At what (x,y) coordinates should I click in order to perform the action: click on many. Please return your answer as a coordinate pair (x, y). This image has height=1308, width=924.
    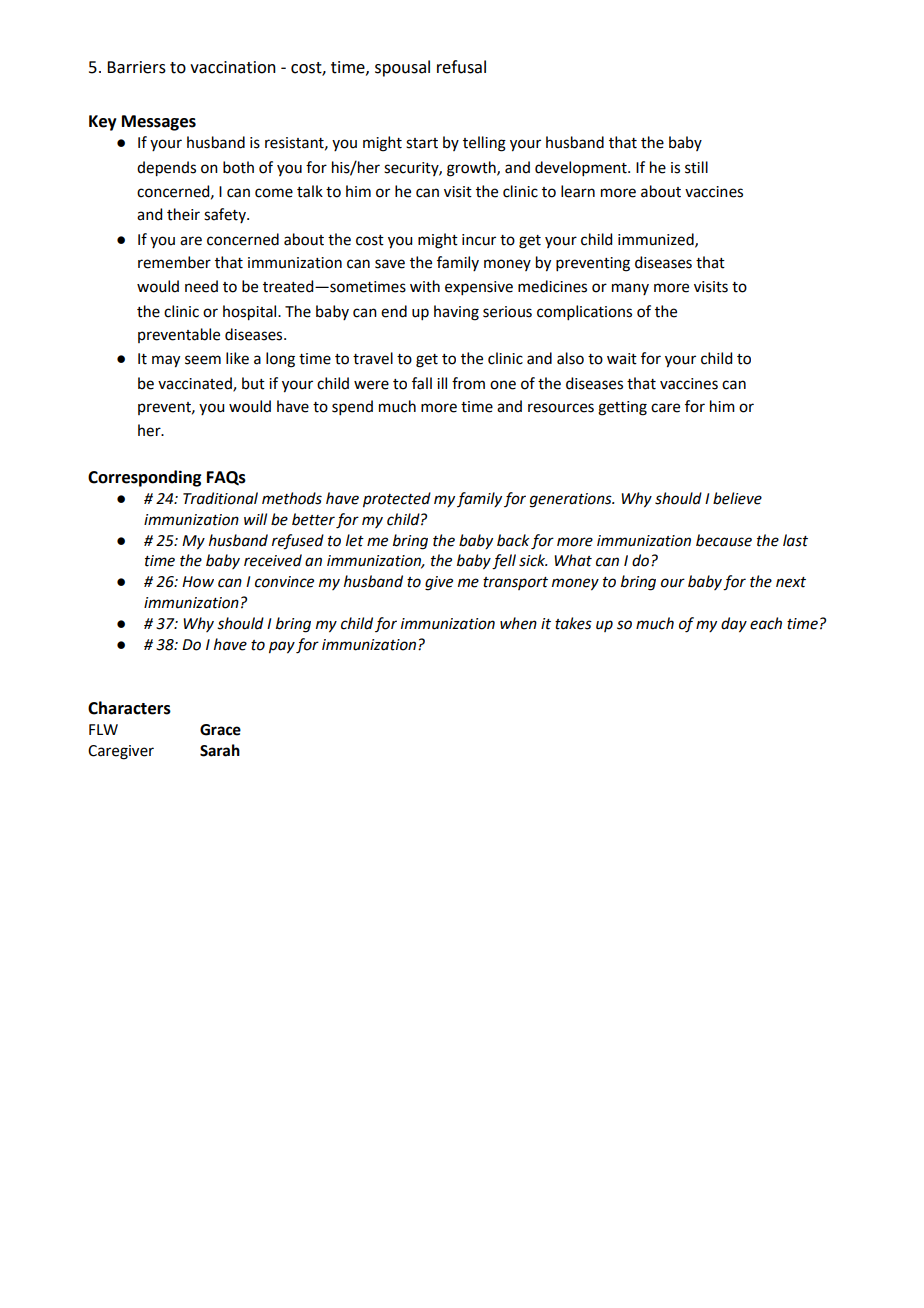
    Looking at the image, I should click on (630, 289).
